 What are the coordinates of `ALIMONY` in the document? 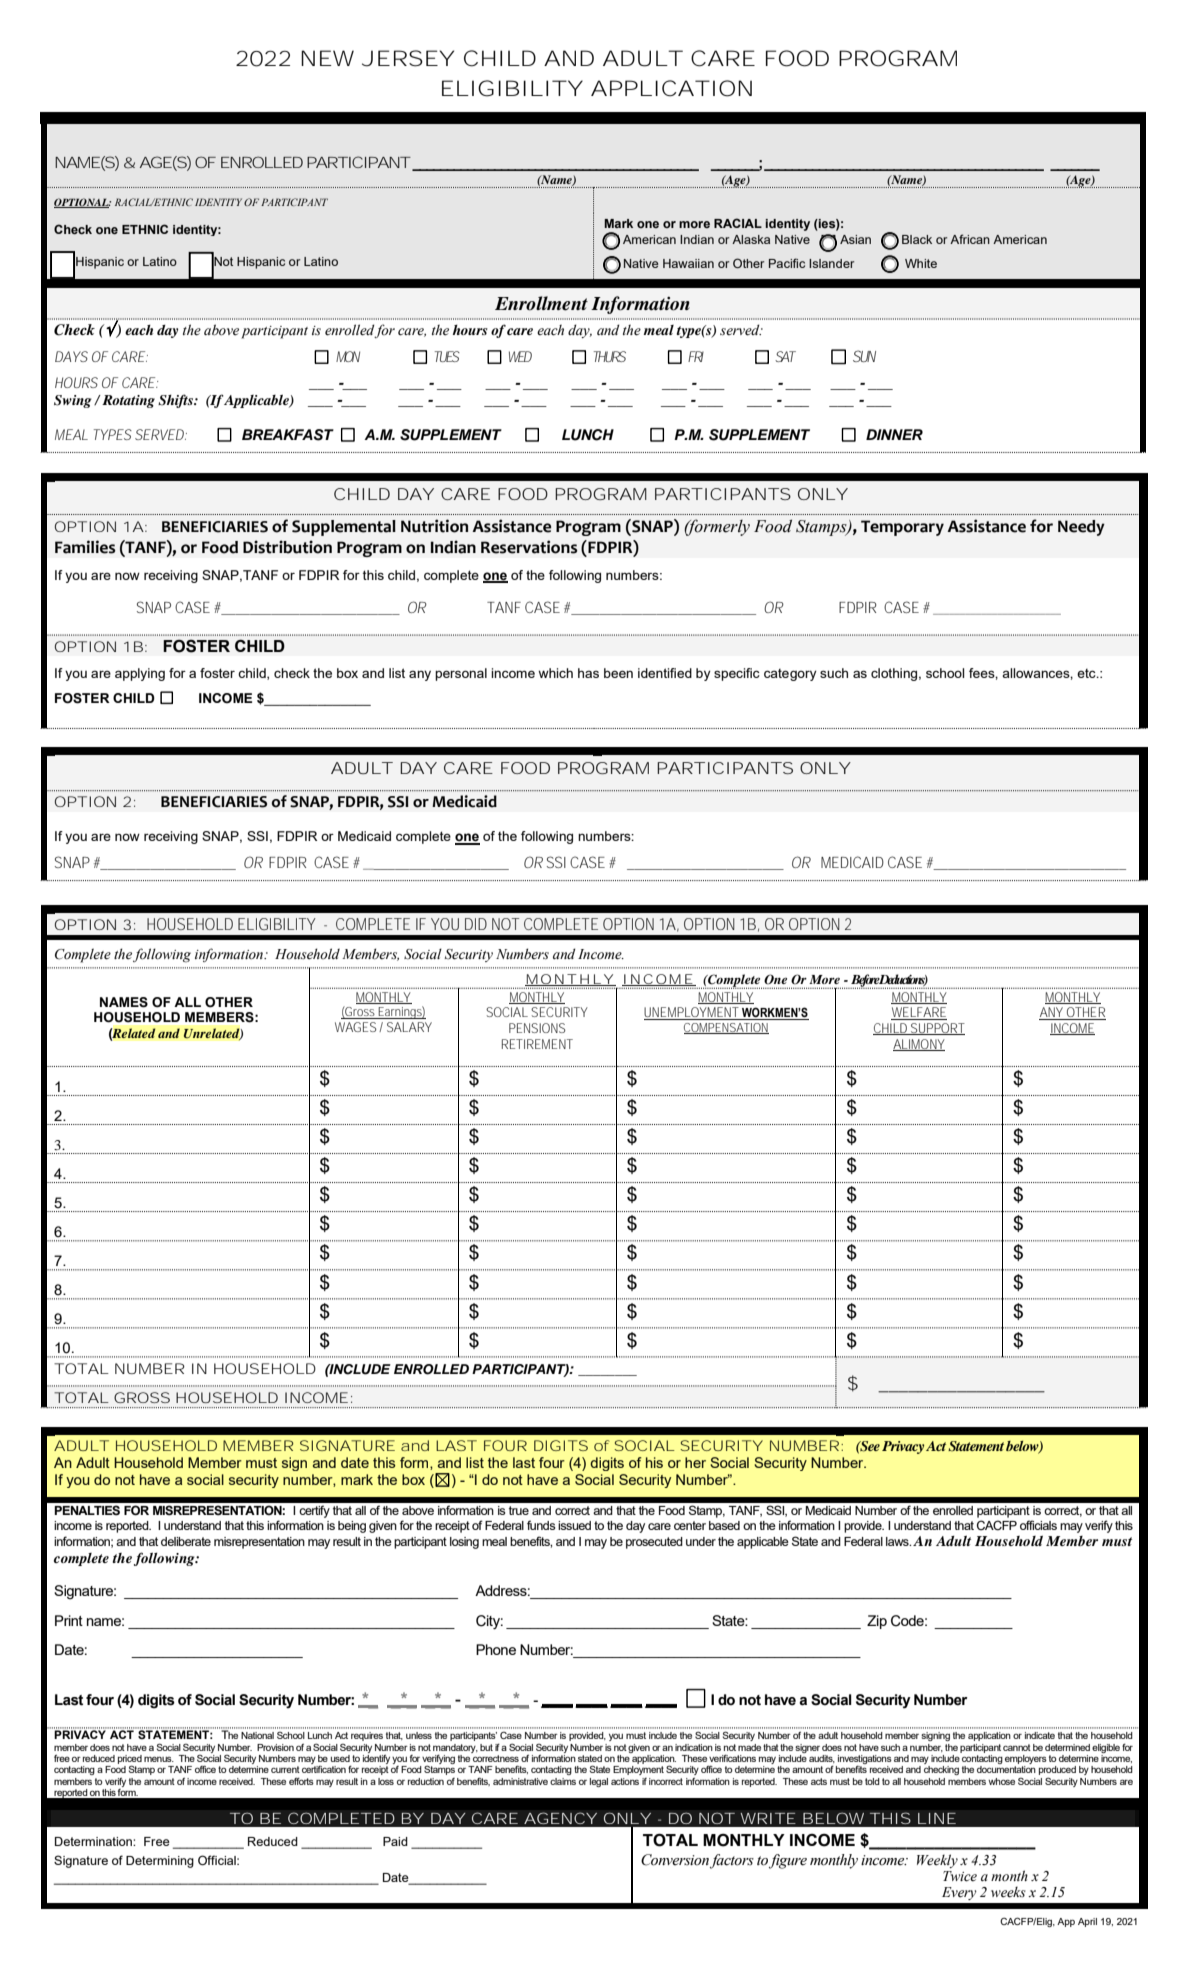 It's located at (919, 1045).
